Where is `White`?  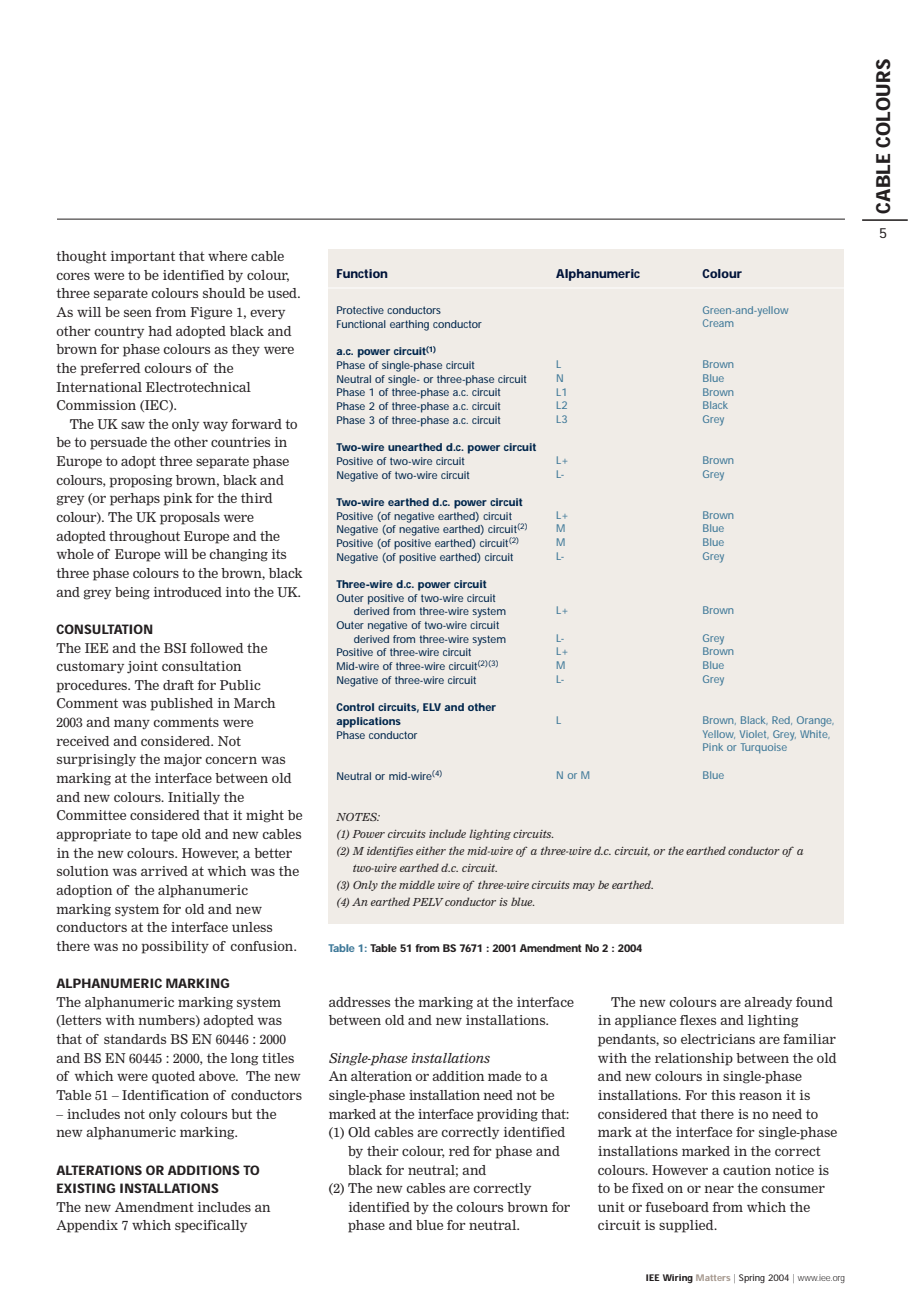
White is located at coordinates (815, 734).
